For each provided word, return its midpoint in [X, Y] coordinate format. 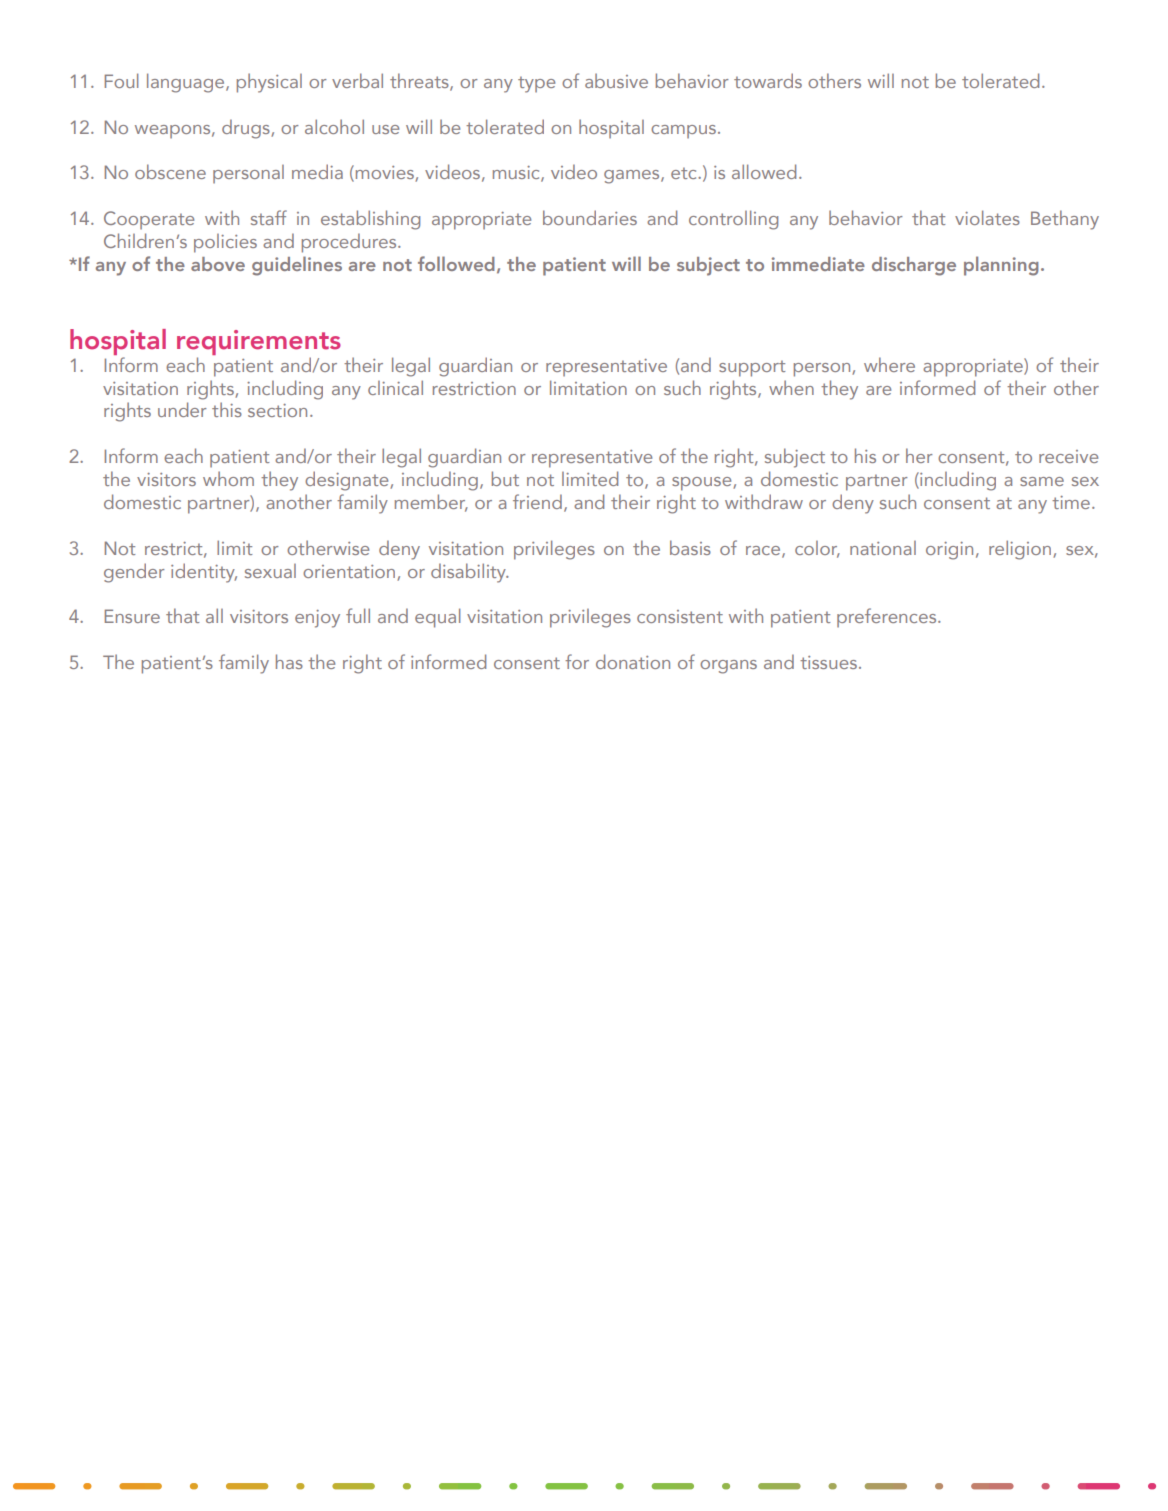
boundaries [590, 217]
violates [987, 217]
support [752, 368]
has [289, 661]
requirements [259, 342]
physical [269, 83]
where [889, 364]
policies [225, 243]
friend [537, 501]
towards [768, 80]
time [1071, 502]
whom [228, 478]
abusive [616, 80]
